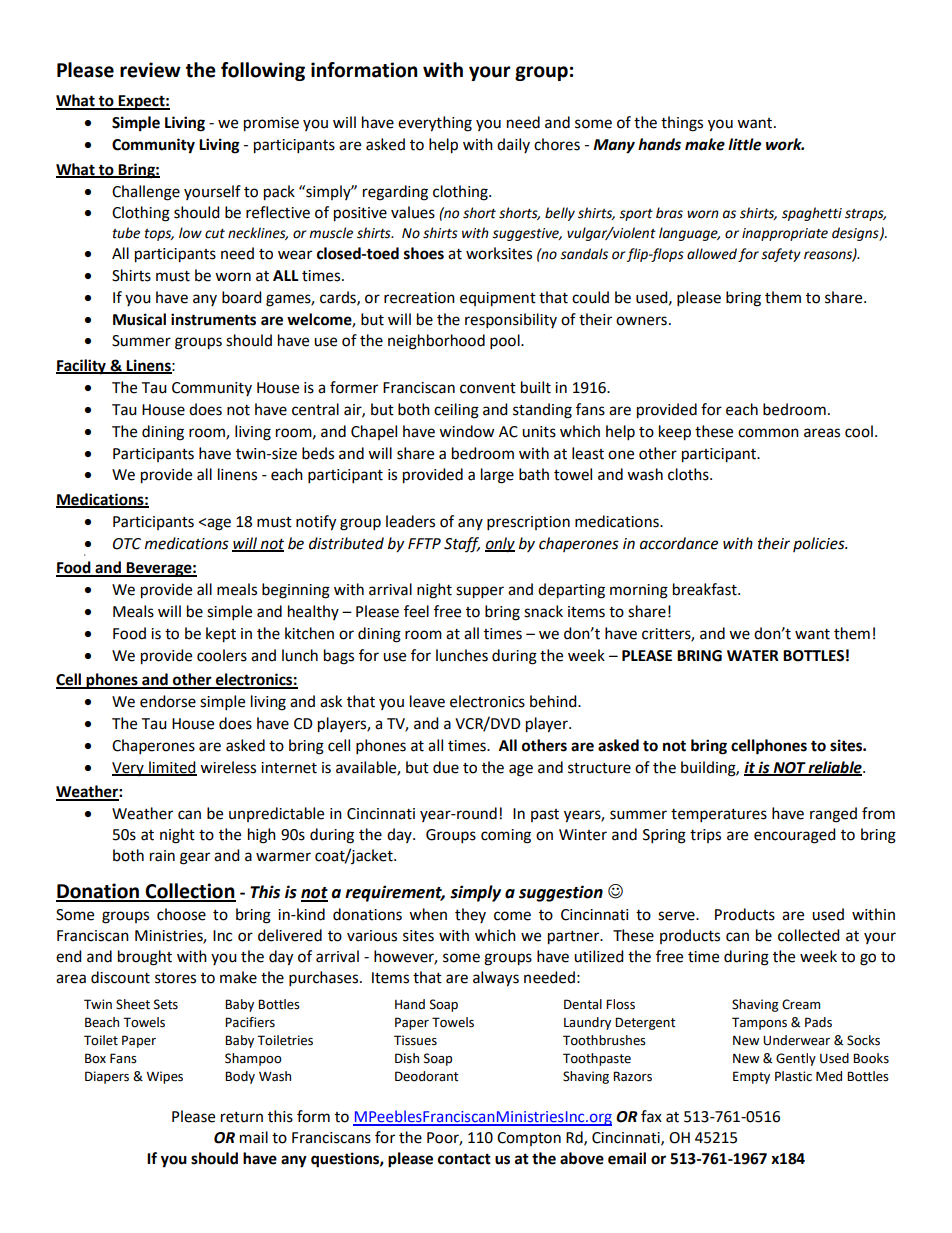  Describe the element at coordinates (480, 592) in the screenshot. I see `supper` at that location.
